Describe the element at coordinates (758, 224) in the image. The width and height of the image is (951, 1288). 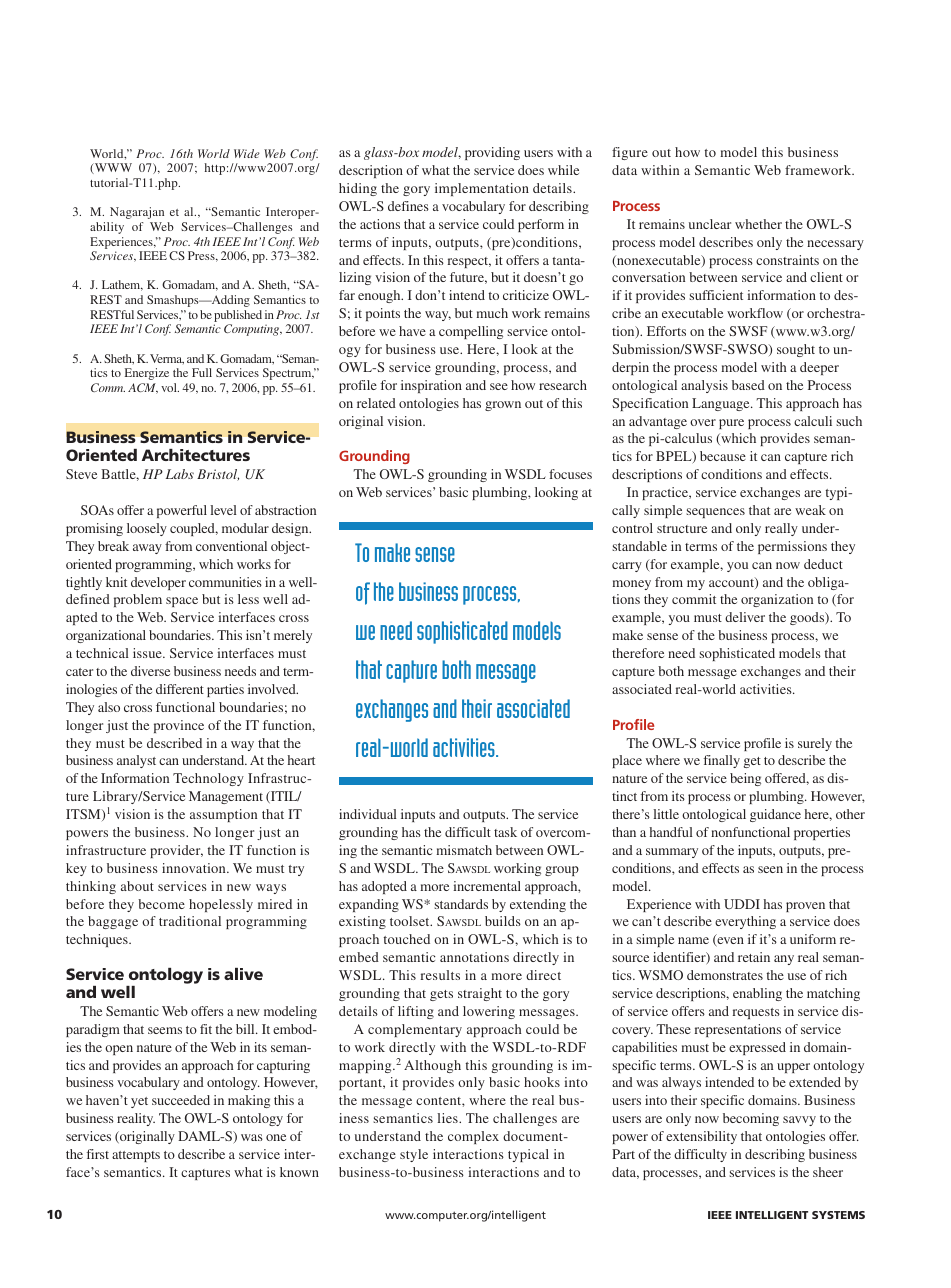
I see `whether` at that location.
